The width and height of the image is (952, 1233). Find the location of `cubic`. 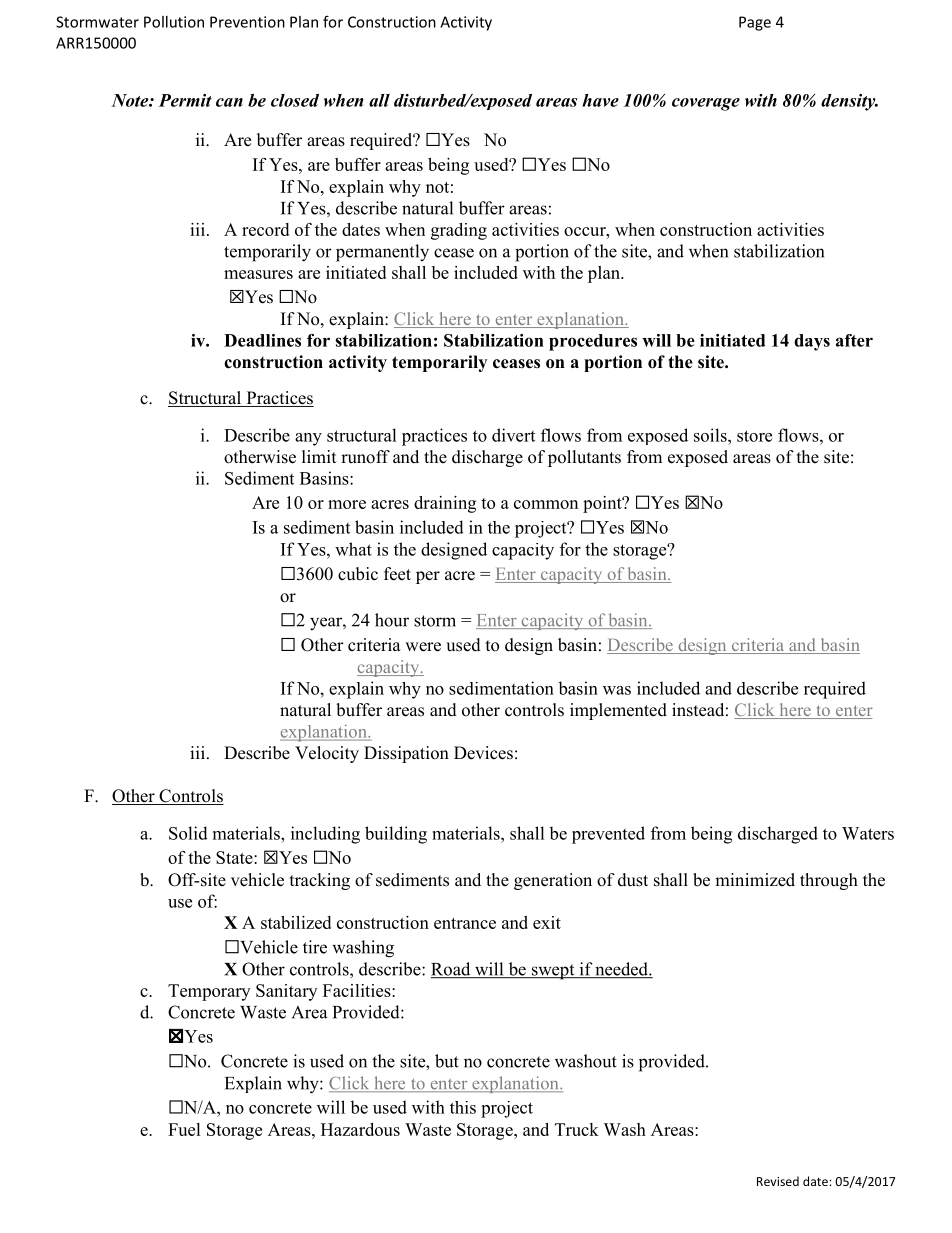

cubic is located at coordinates (358, 574).
